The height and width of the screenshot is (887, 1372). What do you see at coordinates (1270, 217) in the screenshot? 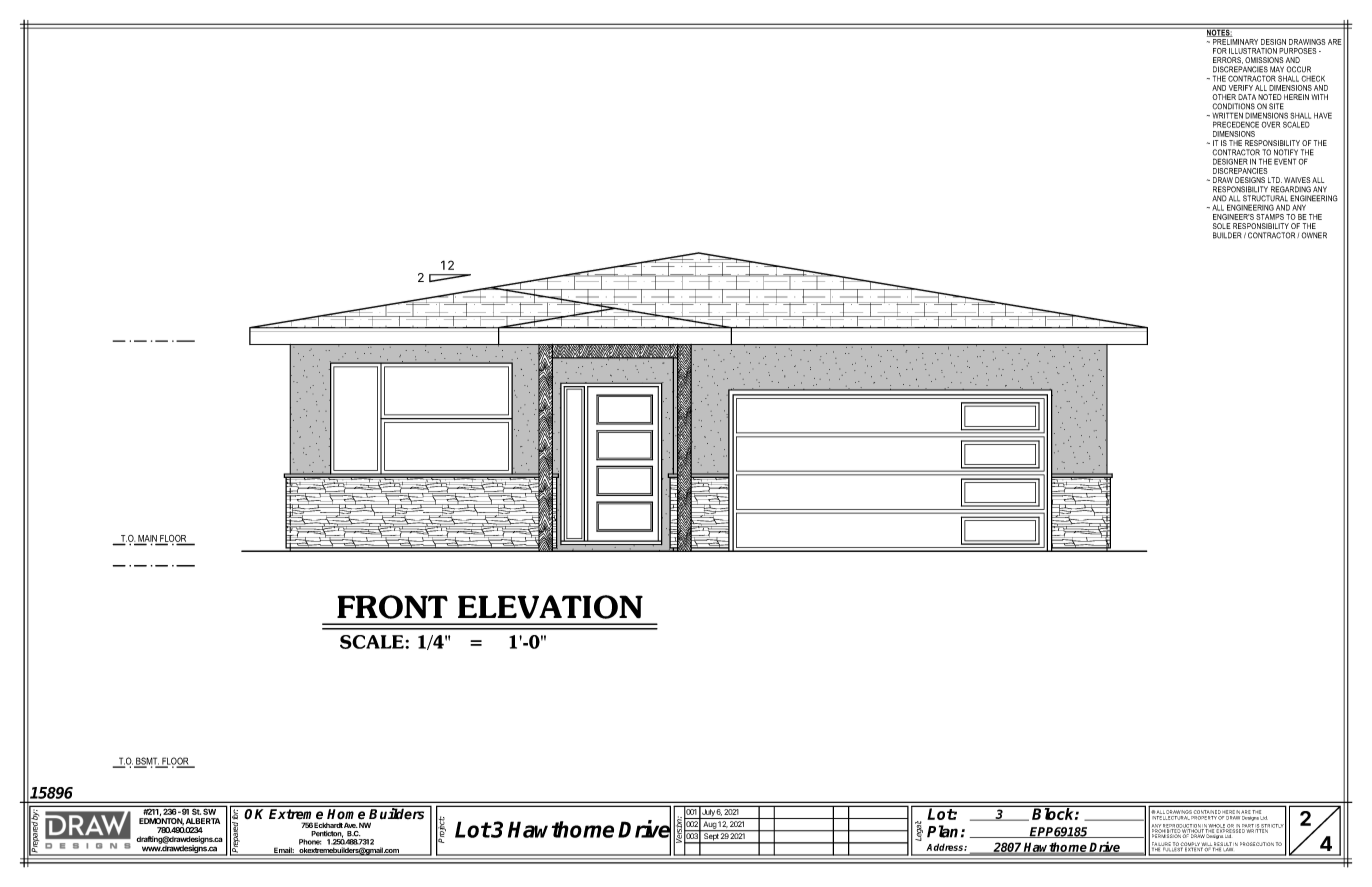
I see `STAMPS` at bounding box center [1270, 217].
